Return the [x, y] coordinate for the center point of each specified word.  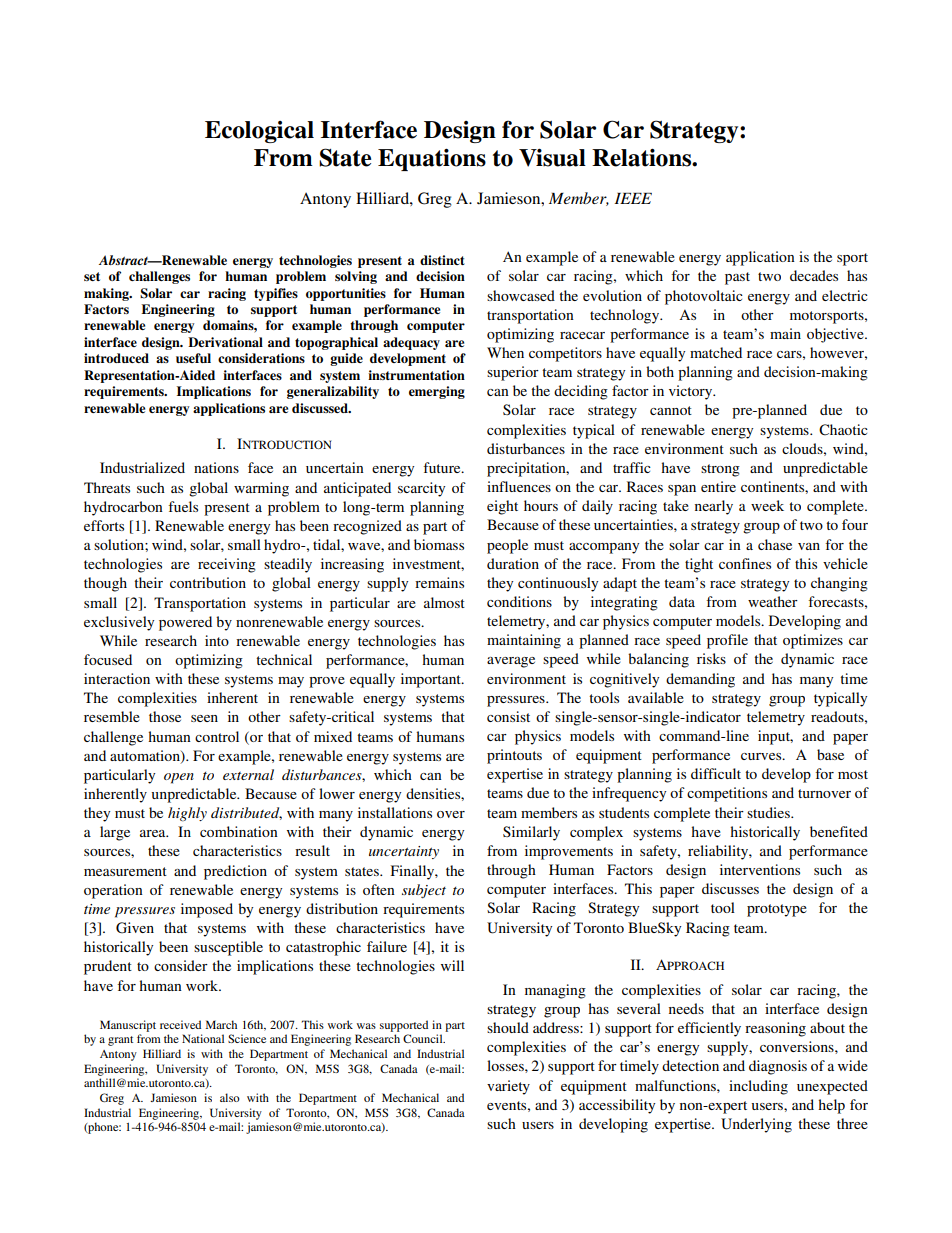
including [758, 1087]
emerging [437, 392]
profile [727, 641]
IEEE [633, 198]
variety [508, 1087]
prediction [235, 872]
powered [185, 623]
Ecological [259, 132]
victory [692, 392]
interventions [760, 869]
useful [193, 358]
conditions [519, 601]
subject [424, 891]
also [230, 1097]
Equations [432, 160]
